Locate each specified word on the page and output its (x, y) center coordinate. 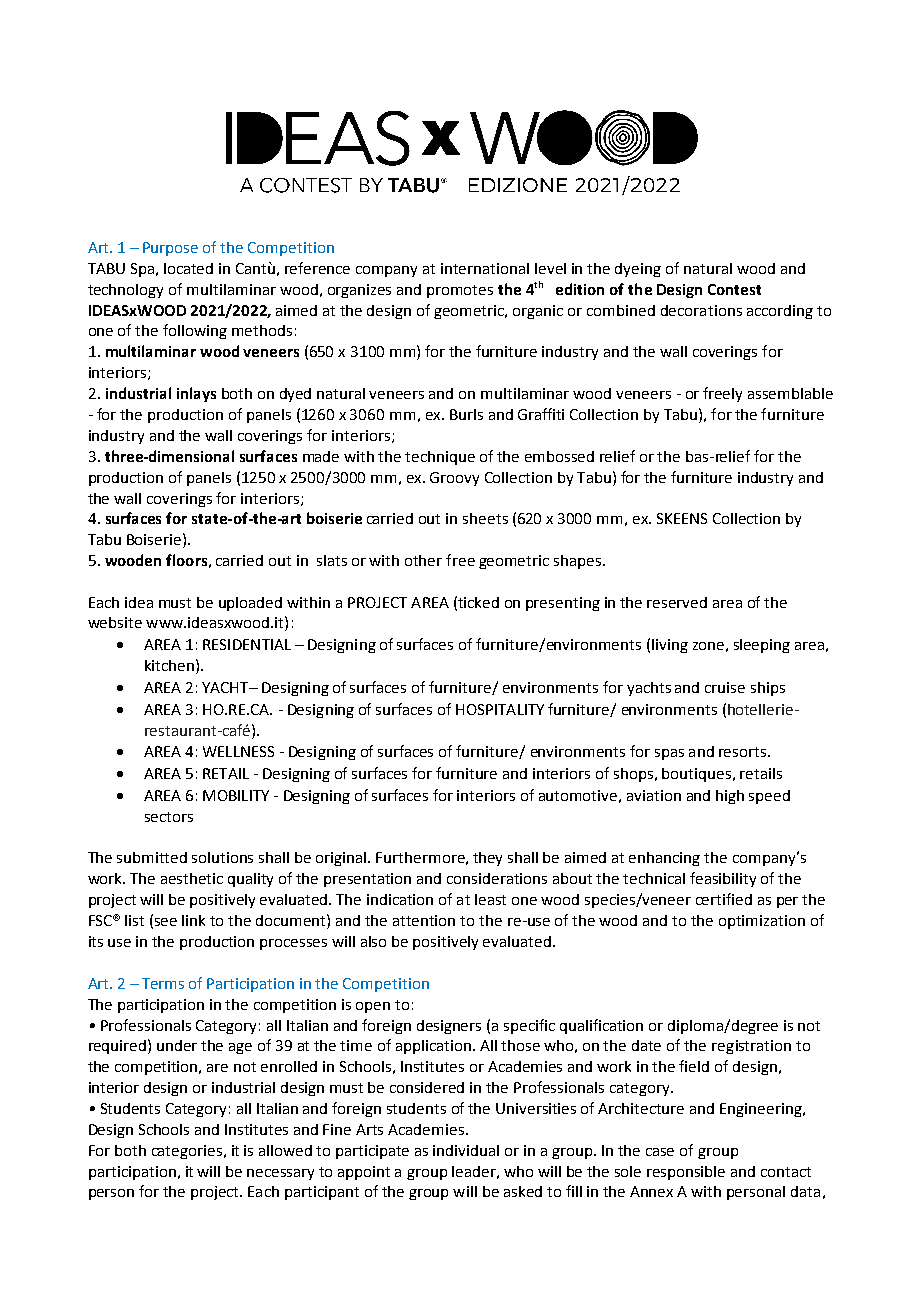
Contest (734, 289)
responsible (686, 1173)
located (188, 268)
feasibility (723, 879)
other (423, 560)
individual (466, 1150)
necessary (280, 1174)
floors (186, 560)
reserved (677, 602)
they (487, 859)
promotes (460, 291)
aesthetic (192, 878)
